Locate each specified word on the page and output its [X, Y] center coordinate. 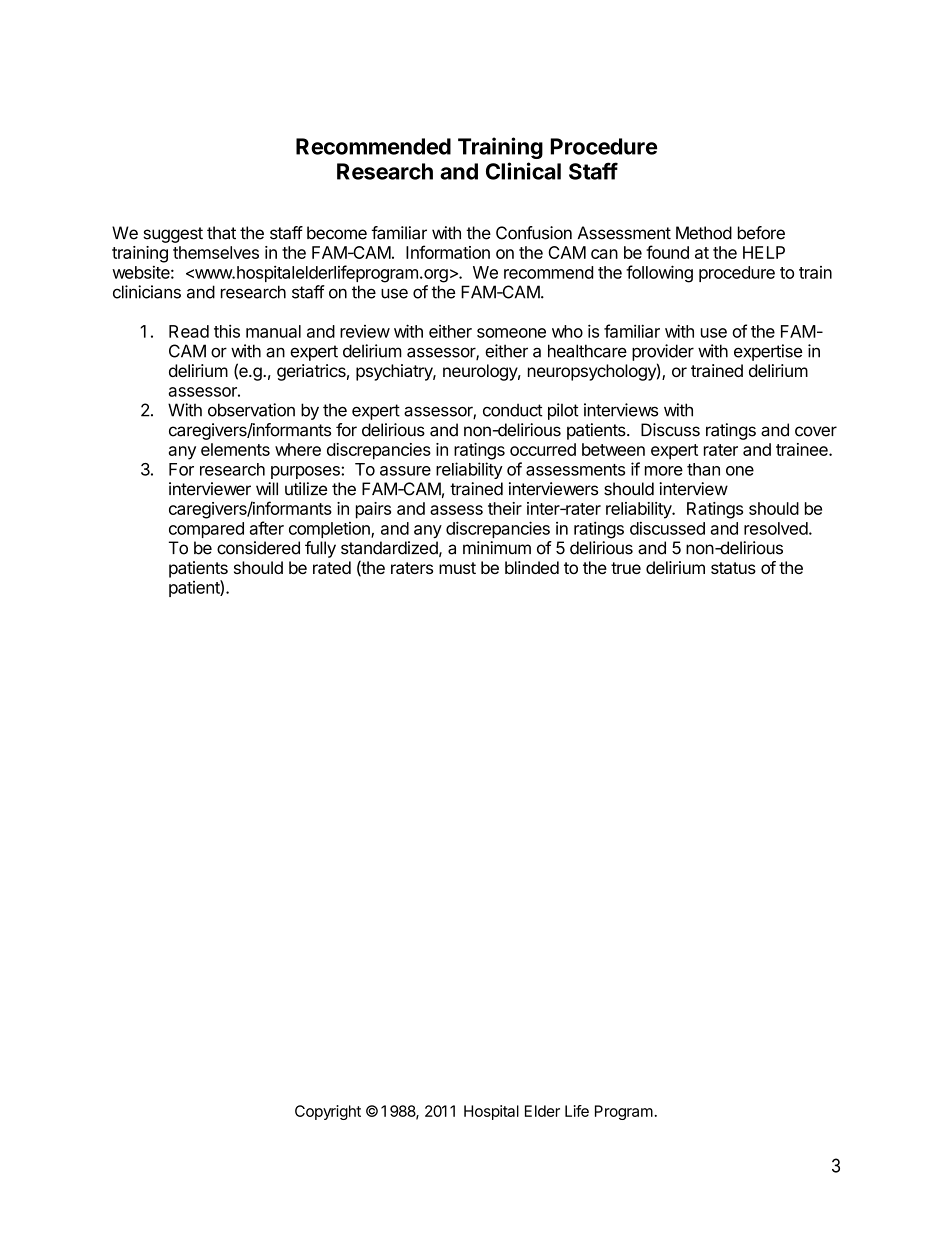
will [267, 488]
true [626, 568]
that [221, 233]
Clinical [523, 171]
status [733, 568]
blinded [532, 567]
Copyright [328, 1112]
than [703, 469]
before [761, 233]
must [457, 568]
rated [332, 567]
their [505, 508]
